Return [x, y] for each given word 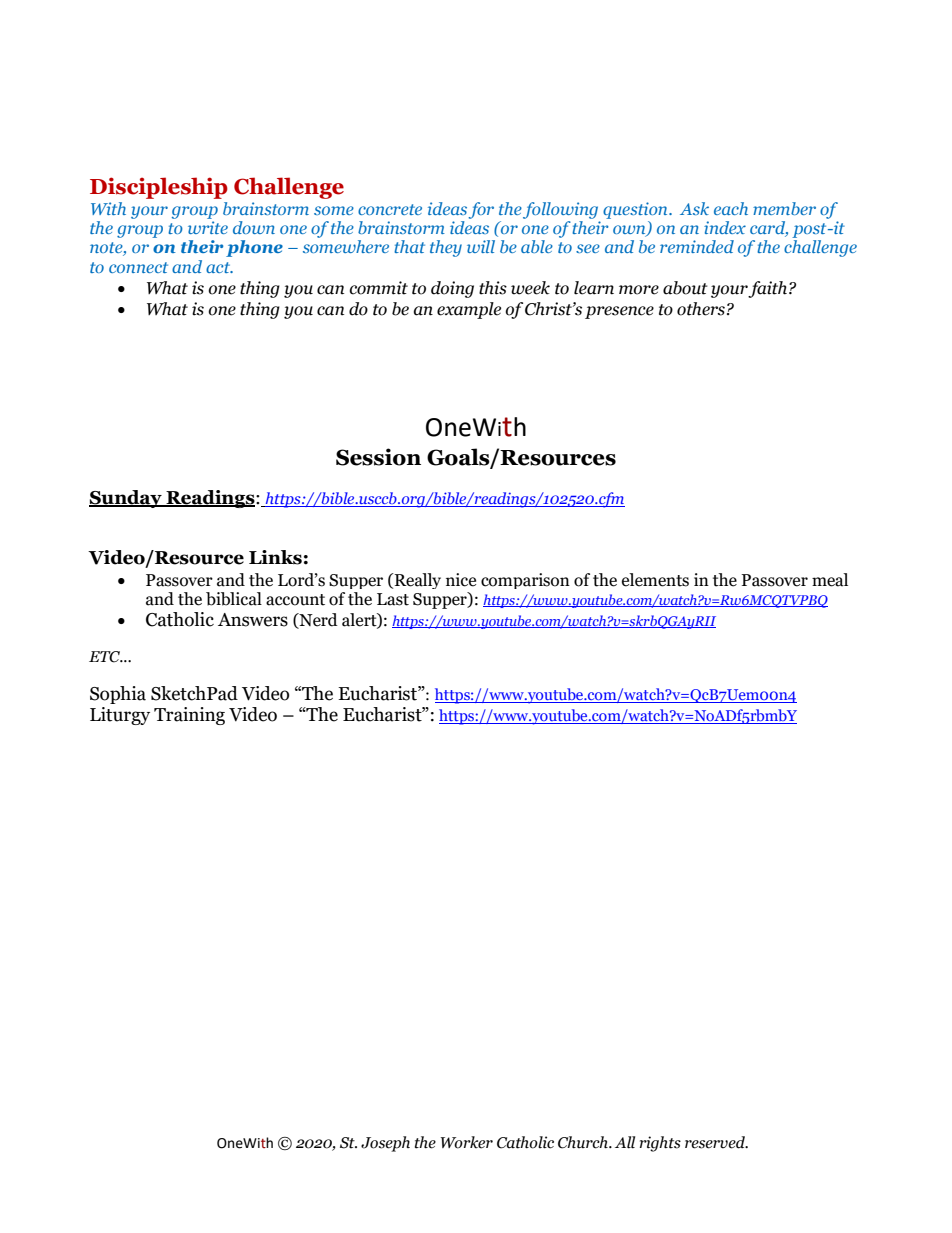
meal [830, 580]
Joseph [385, 1144]
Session [378, 457]
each [731, 208]
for [481, 210]
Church [584, 1142]
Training [189, 716]
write [208, 227]
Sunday [126, 499]
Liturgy [120, 716]
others [701, 309]
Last [393, 599]
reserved [716, 1142]
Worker [467, 1142]
